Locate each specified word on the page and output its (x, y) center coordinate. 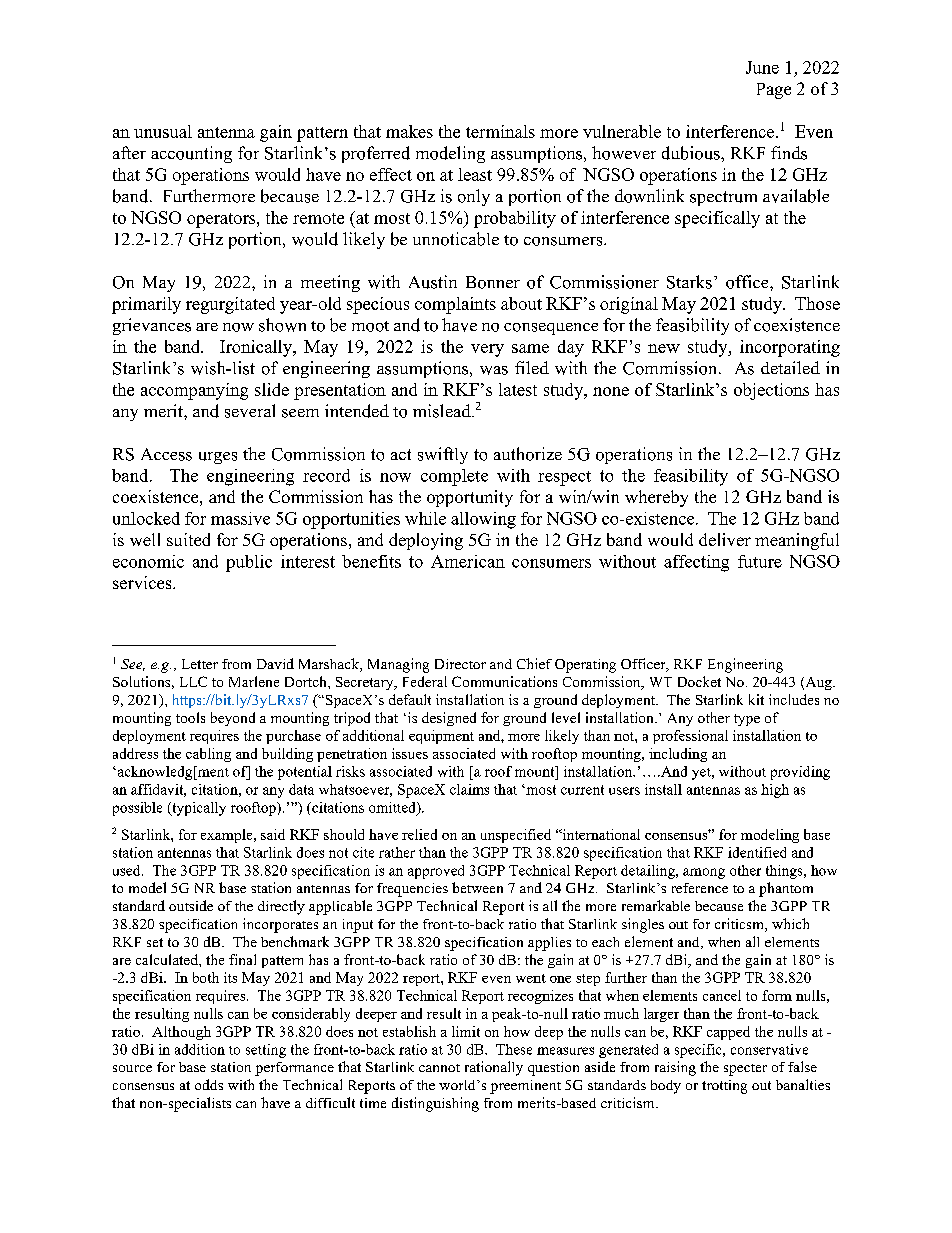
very (487, 350)
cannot (439, 1068)
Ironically (257, 348)
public (249, 563)
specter (745, 1070)
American (468, 561)
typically (198, 809)
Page (774, 91)
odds (209, 1084)
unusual (163, 131)
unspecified (516, 836)
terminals (500, 131)
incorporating (790, 348)
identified (757, 852)
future (760, 561)
